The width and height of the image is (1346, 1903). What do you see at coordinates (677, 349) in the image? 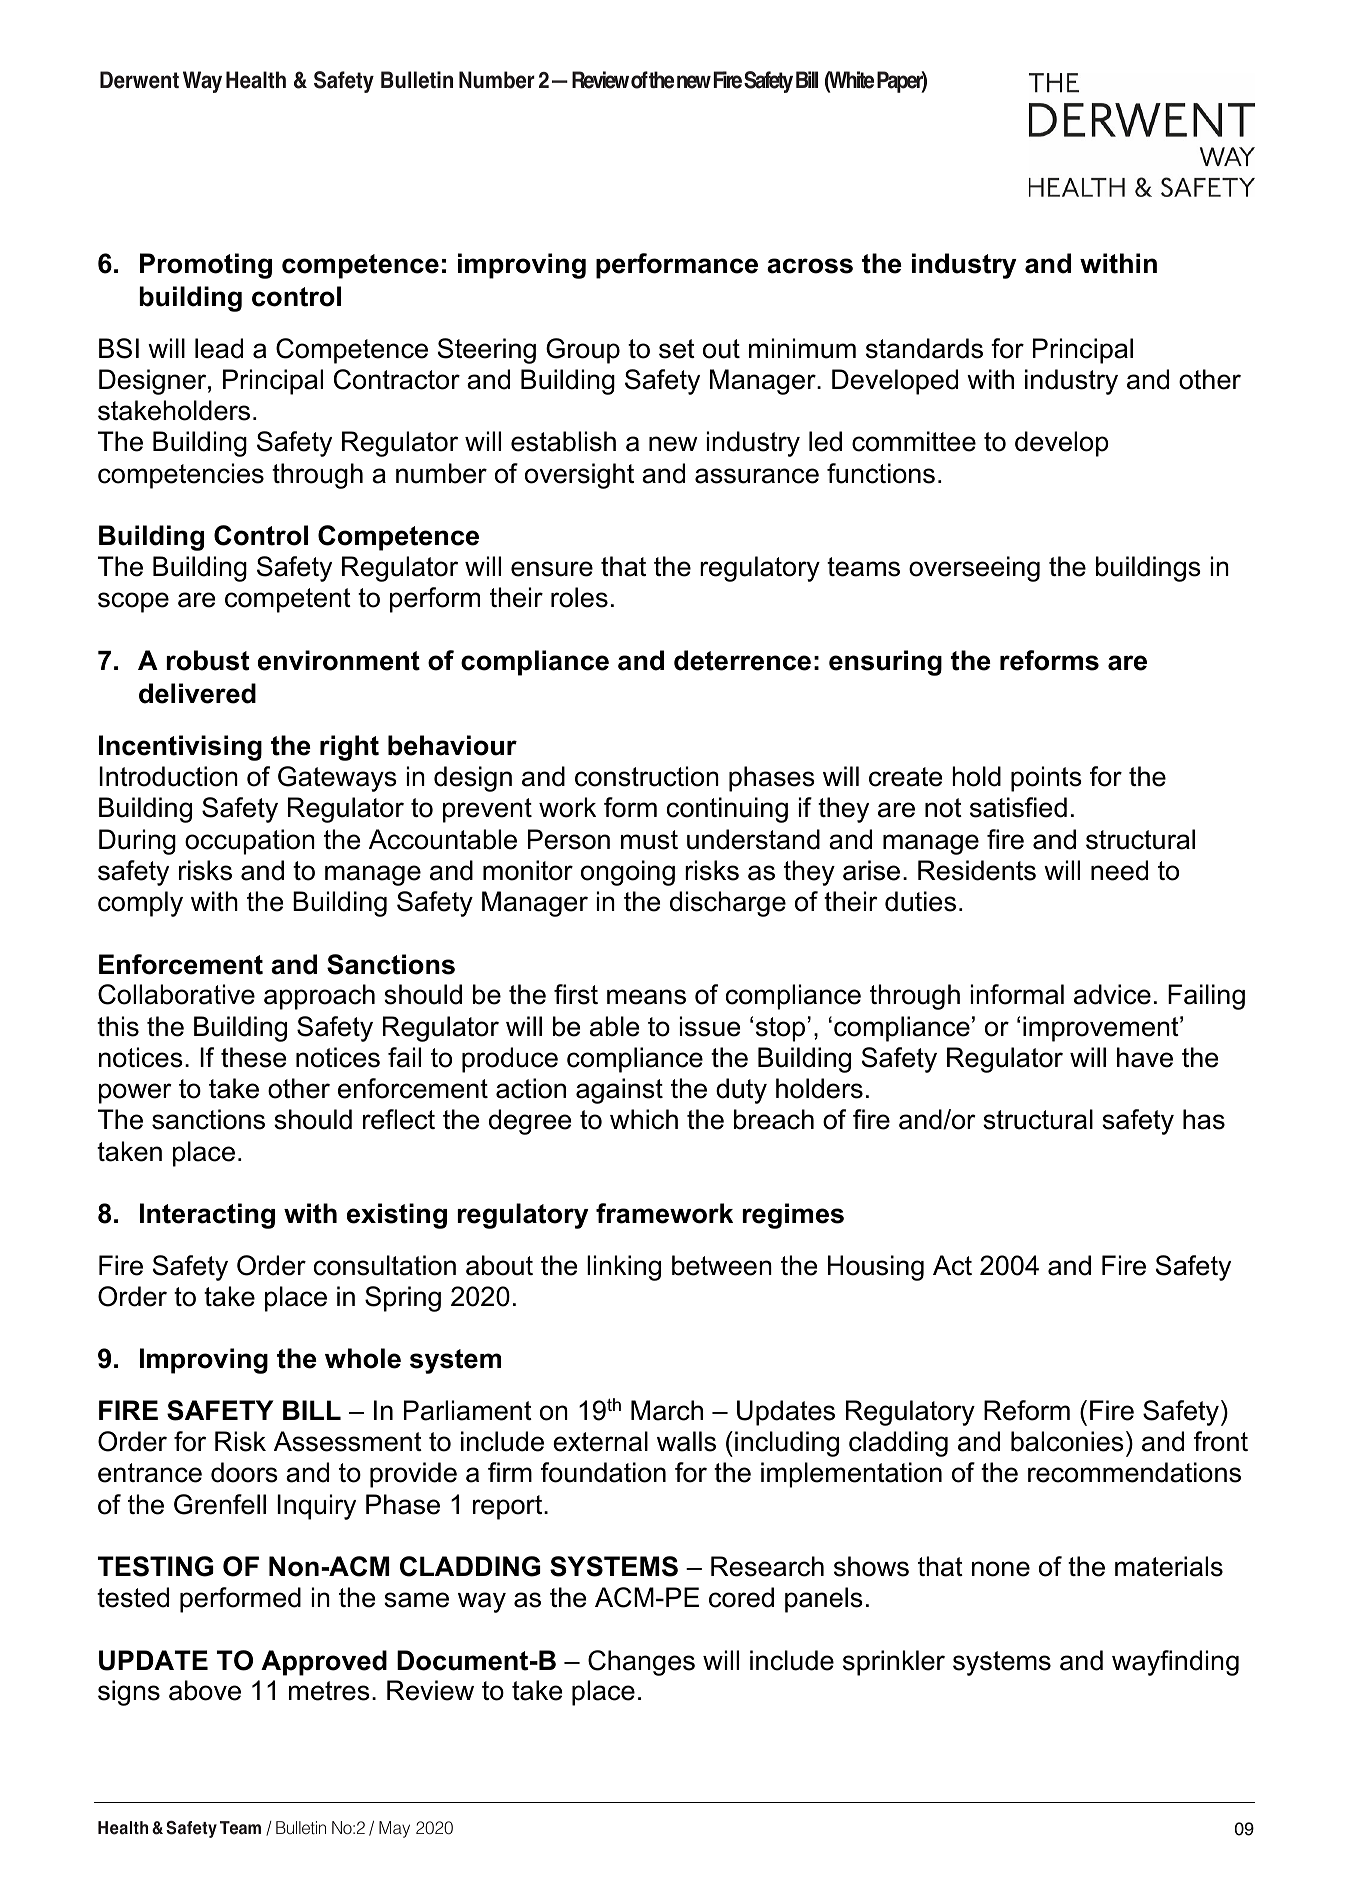
I see `set` at bounding box center [677, 349].
